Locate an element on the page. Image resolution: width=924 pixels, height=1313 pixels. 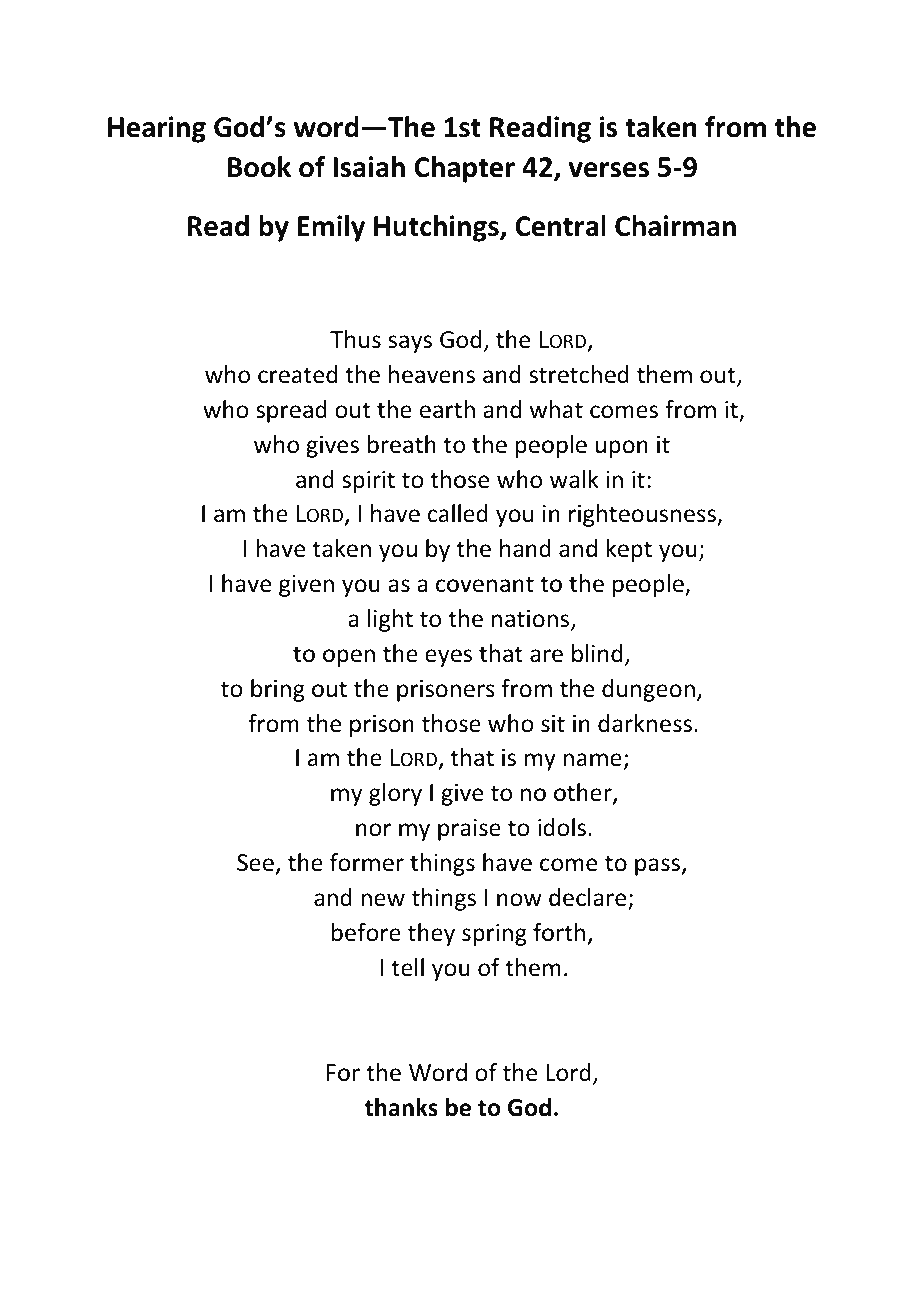
glory is located at coordinates (395, 794).
